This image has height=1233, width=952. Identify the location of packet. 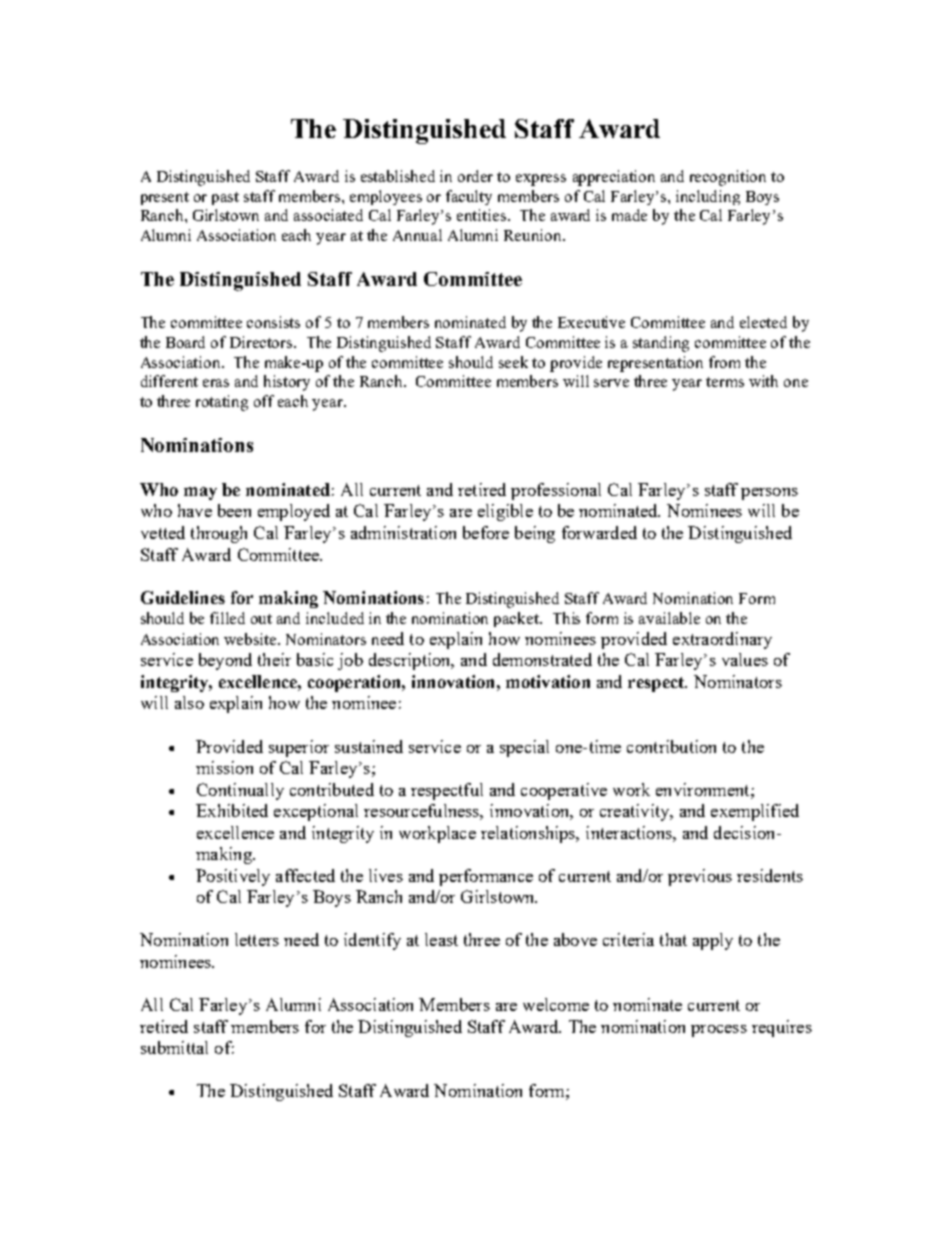
(517, 619).
